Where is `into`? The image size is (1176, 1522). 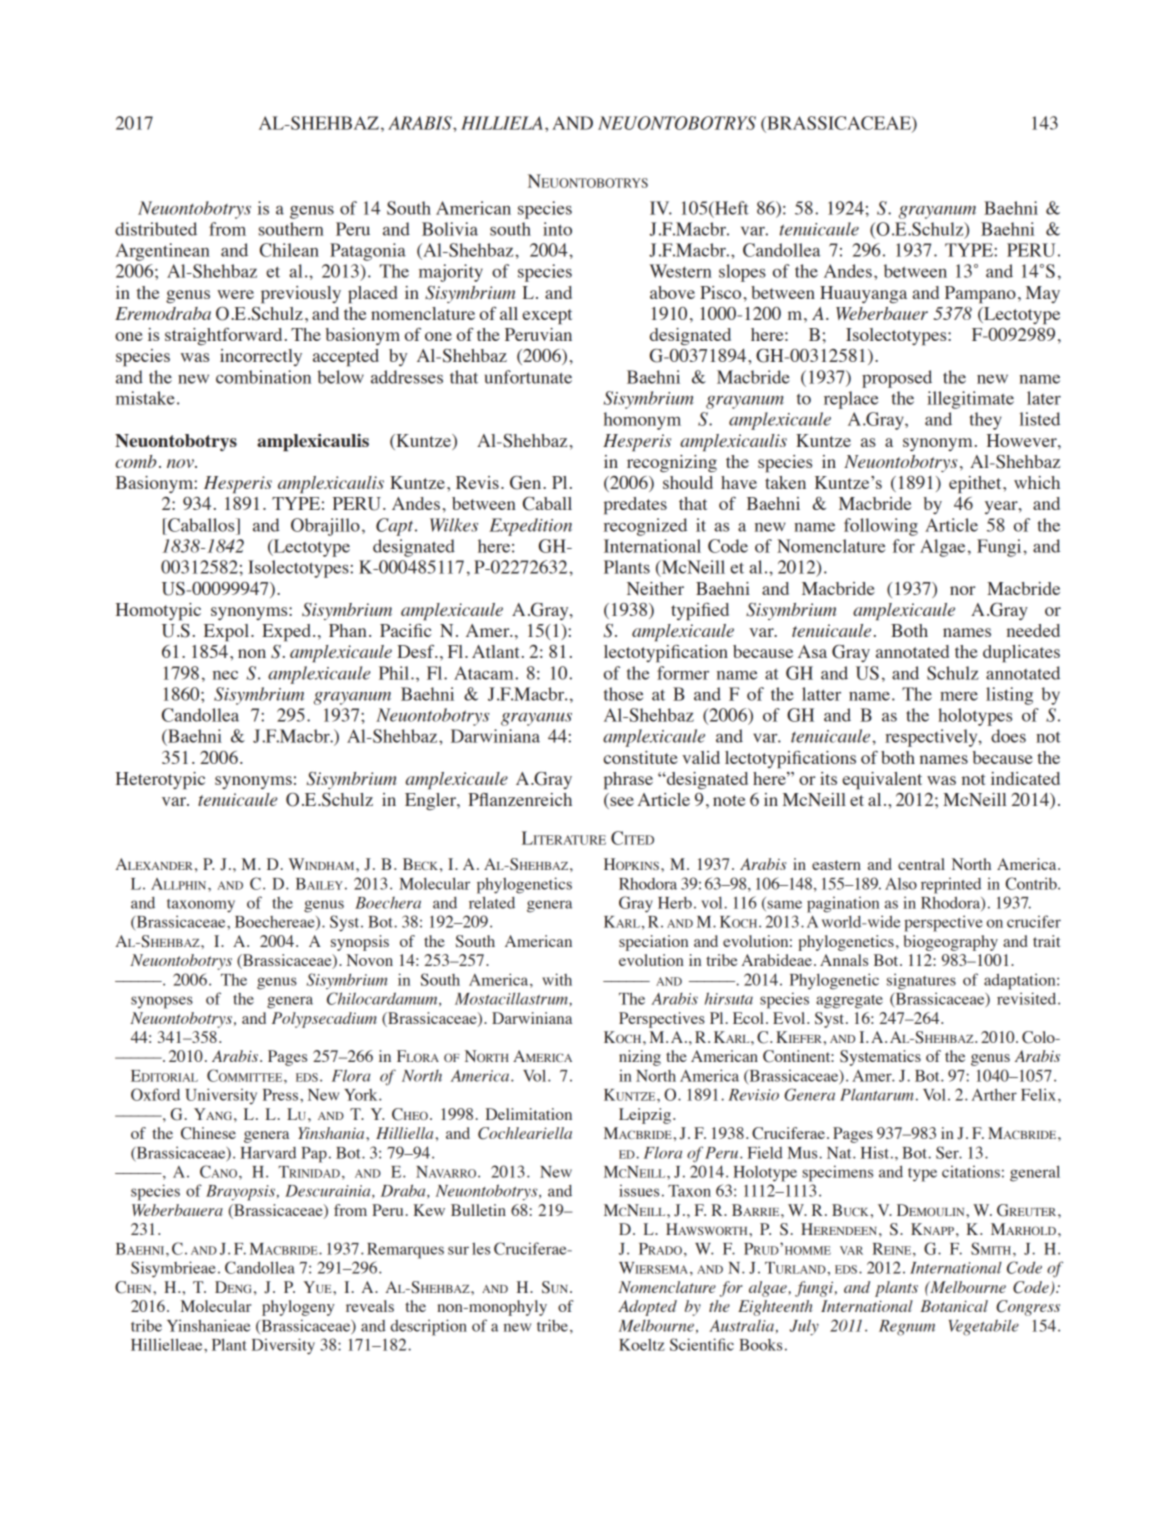
into is located at coordinates (557, 229).
